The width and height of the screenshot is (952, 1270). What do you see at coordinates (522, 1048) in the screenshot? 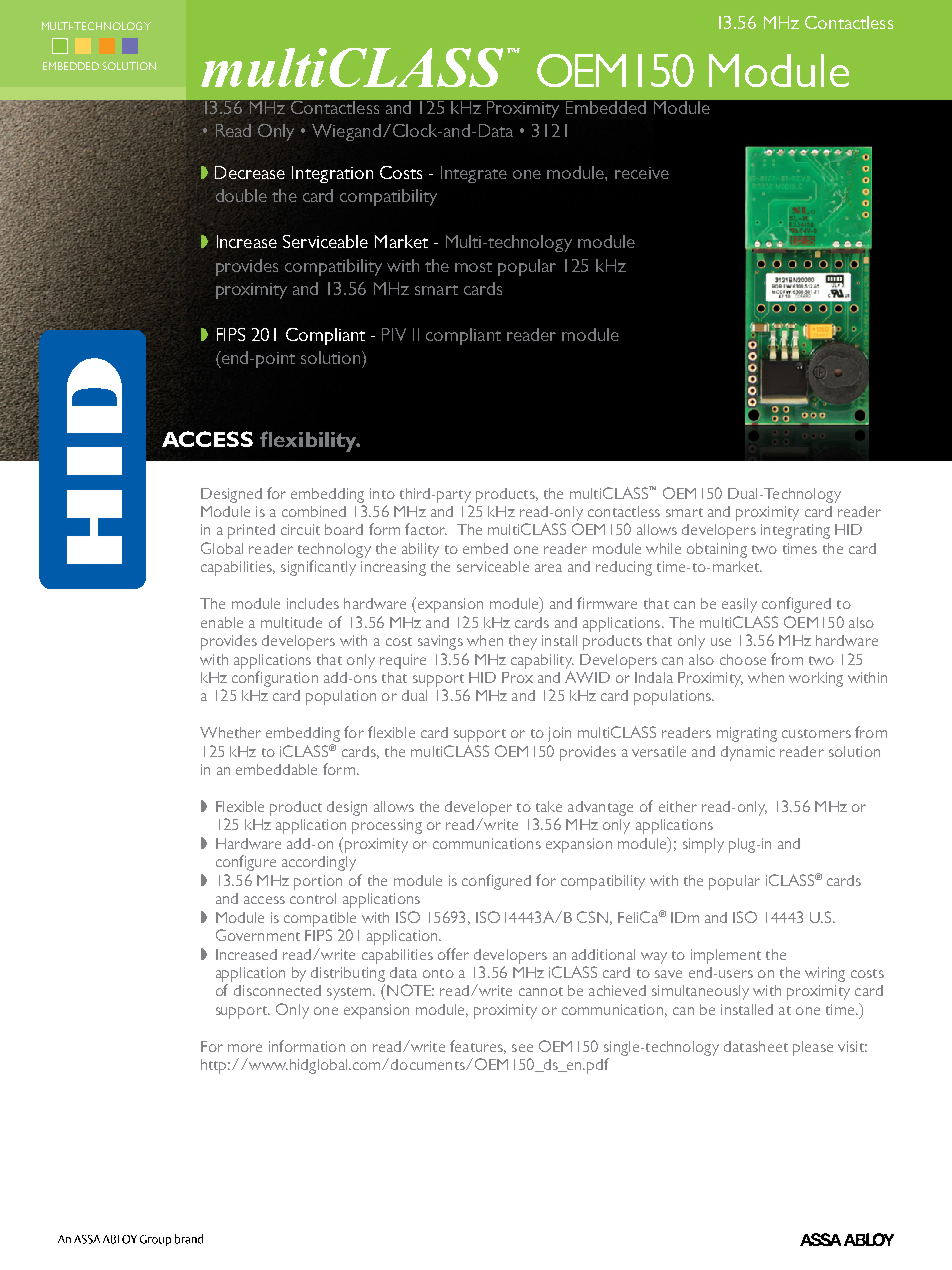
I see `see` at bounding box center [522, 1048].
